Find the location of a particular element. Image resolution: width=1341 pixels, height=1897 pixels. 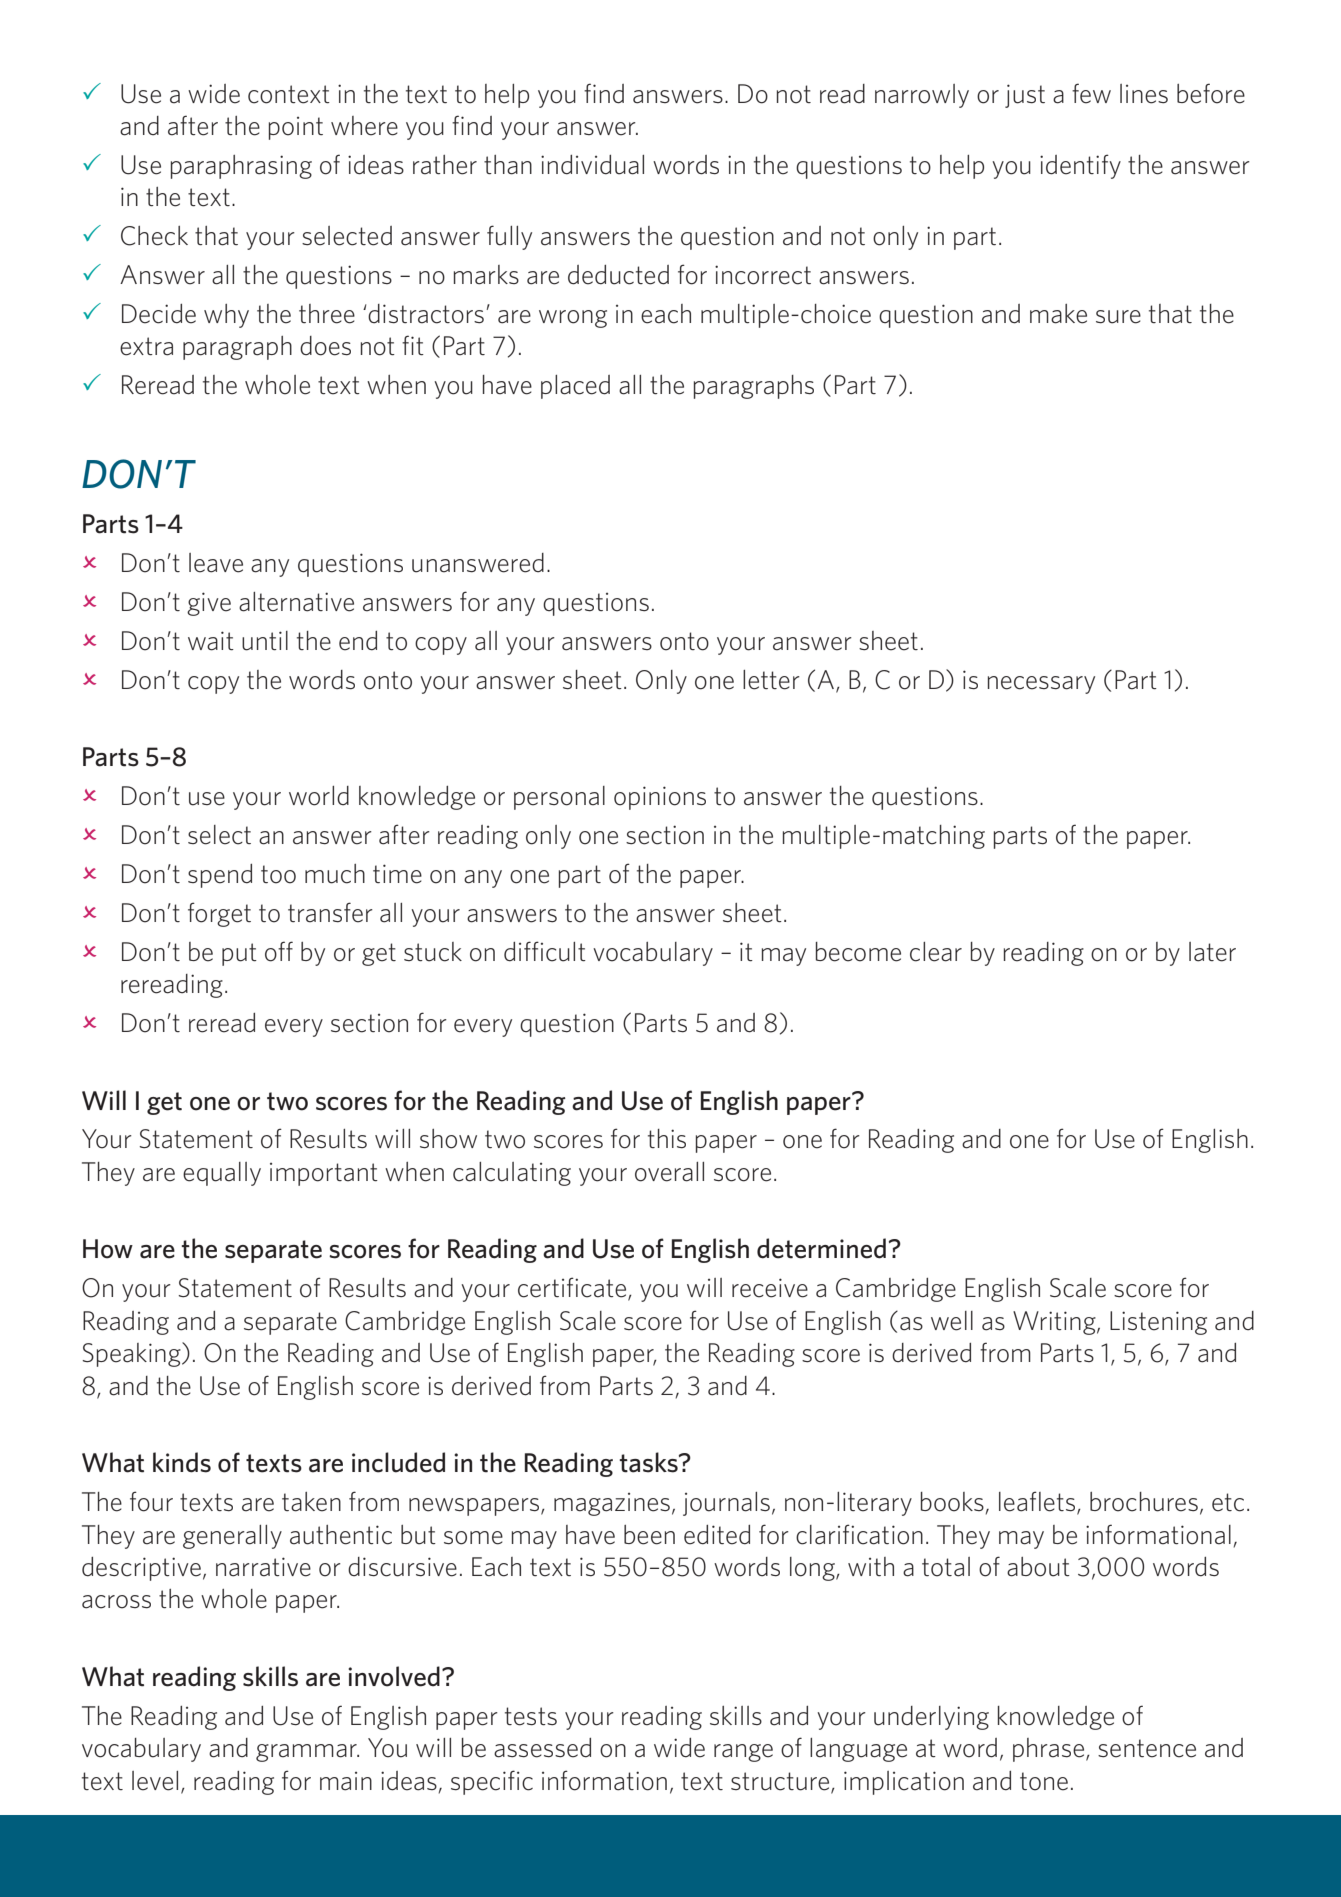

Writing is located at coordinates (1055, 1323).
